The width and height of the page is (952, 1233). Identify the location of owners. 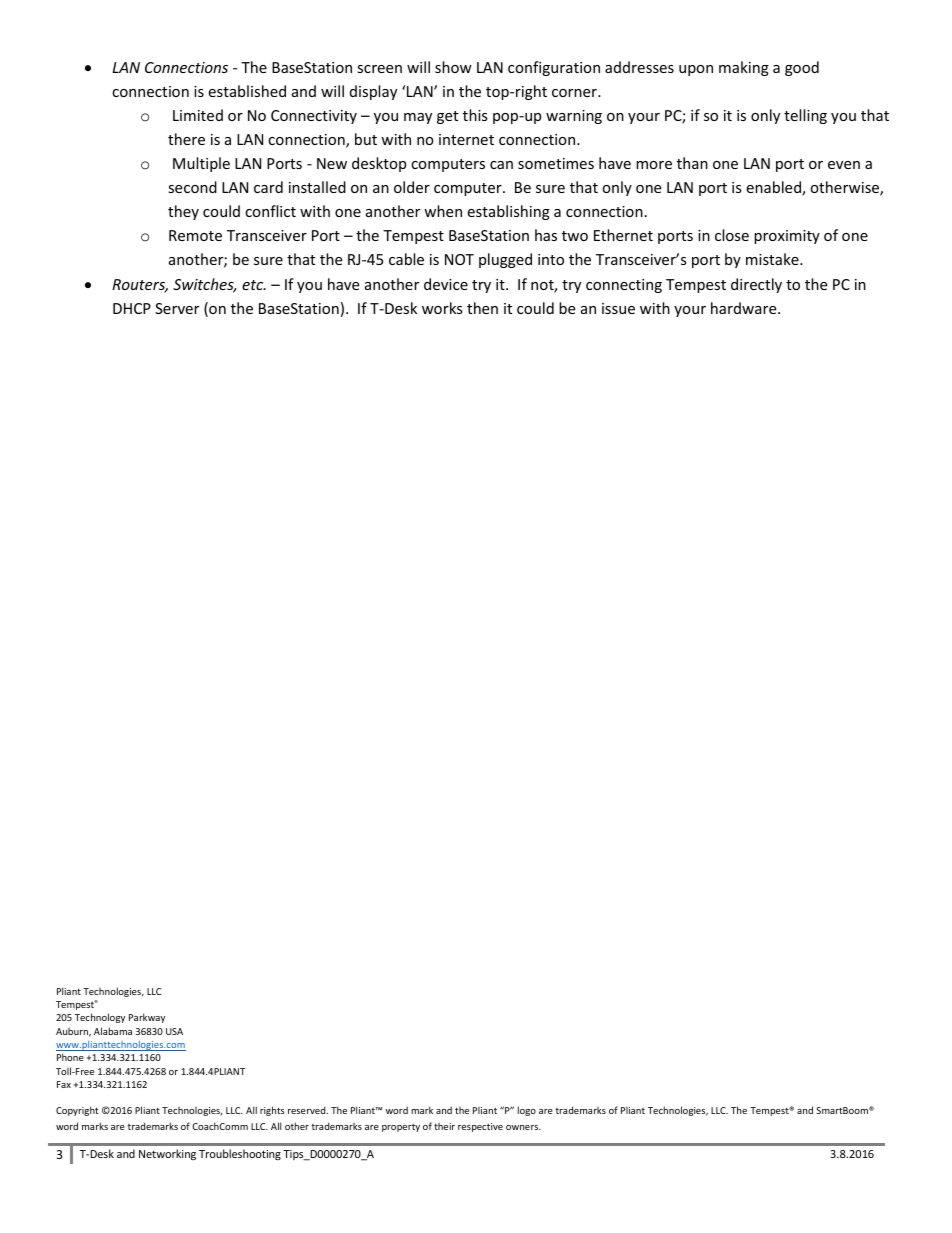
(523, 1127).
